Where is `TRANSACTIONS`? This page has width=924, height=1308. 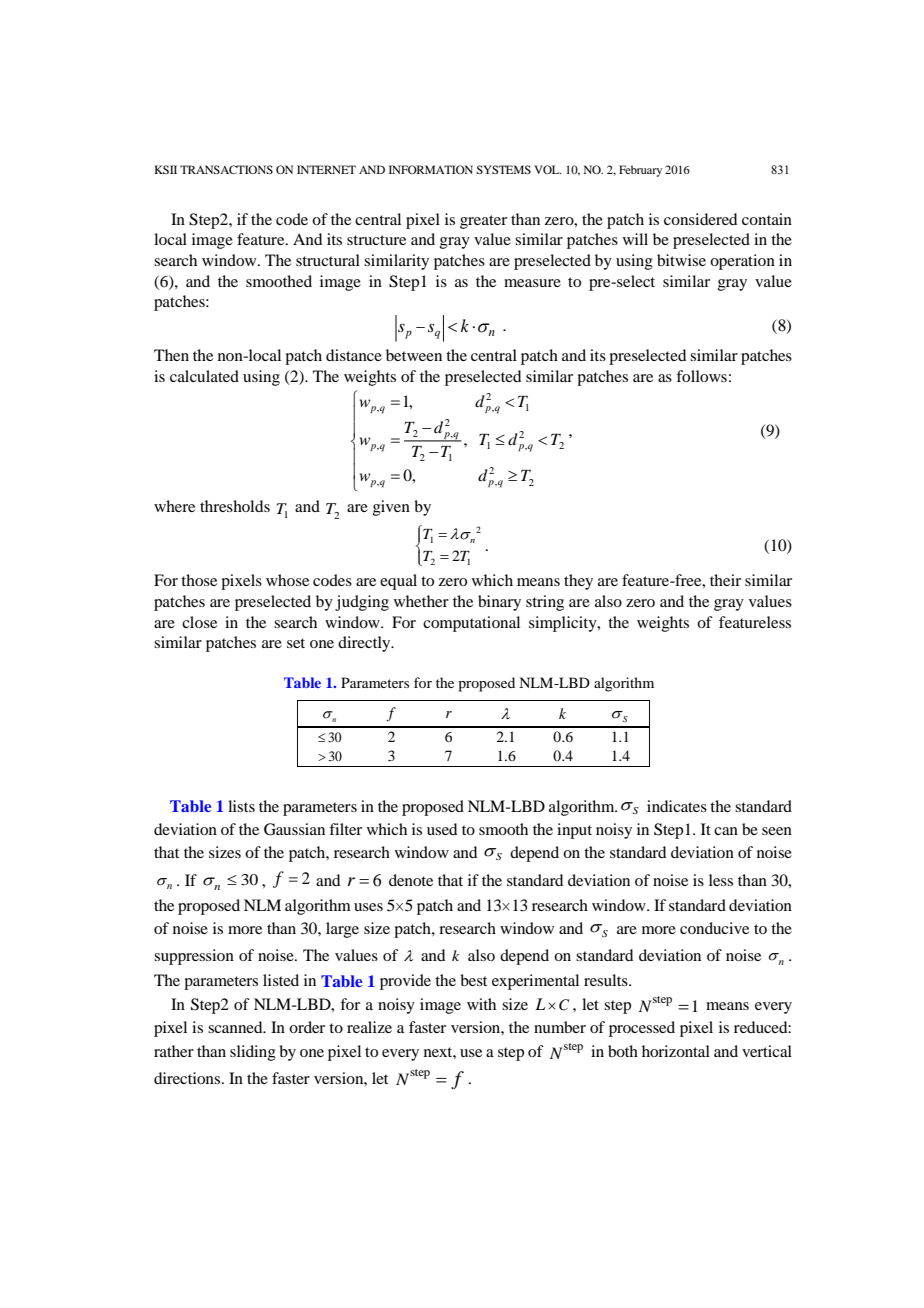 TRANSACTIONS is located at coordinates (226, 169).
